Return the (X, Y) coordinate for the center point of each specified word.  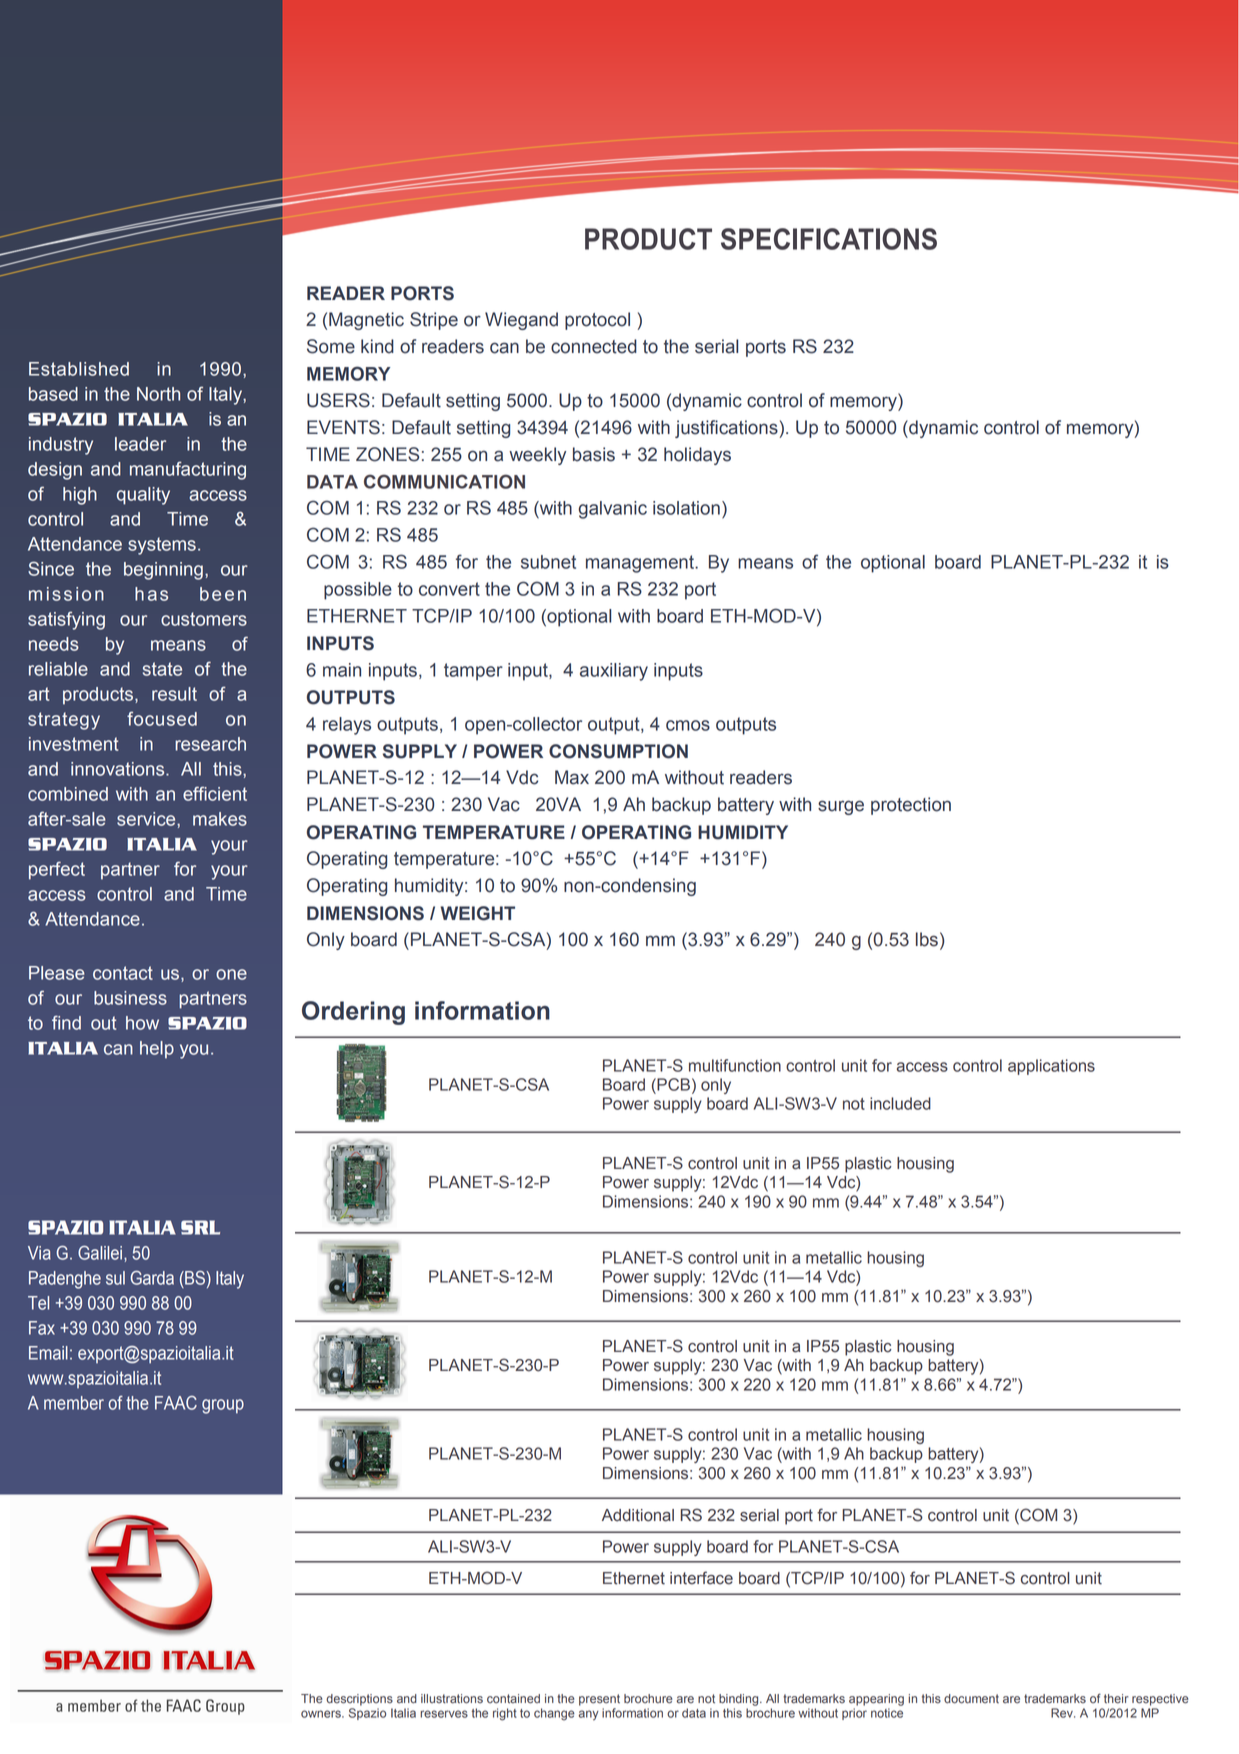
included (900, 1103)
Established (79, 369)
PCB (672, 1084)
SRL (200, 1227)
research (210, 744)
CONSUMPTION (618, 751)
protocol (597, 321)
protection (911, 806)
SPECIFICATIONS (829, 239)
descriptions (359, 1700)
